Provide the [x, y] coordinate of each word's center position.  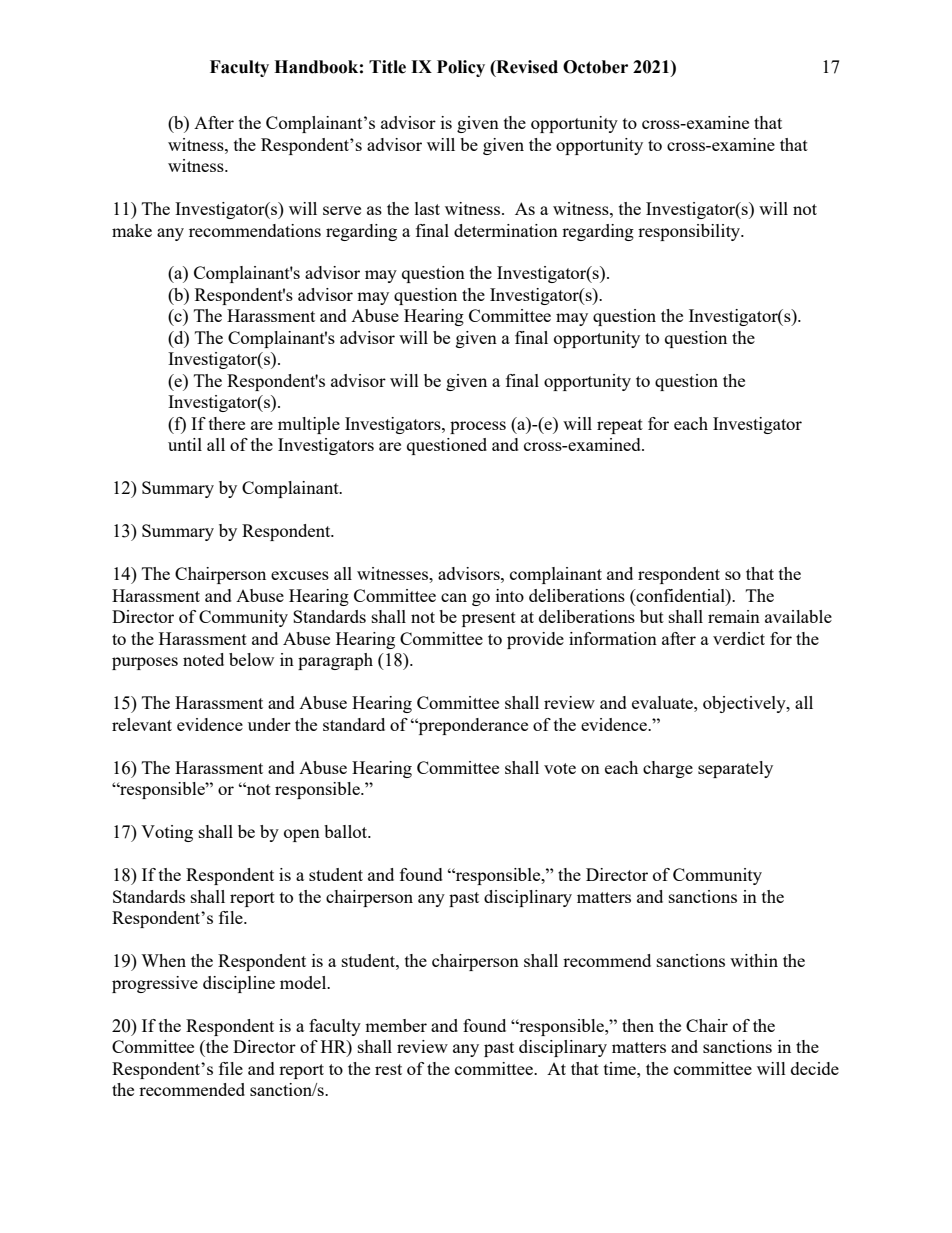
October [595, 67]
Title [387, 67]
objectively [745, 704]
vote [560, 768]
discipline [239, 984]
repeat [620, 426]
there [227, 423]
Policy [461, 68]
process [478, 427]
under [269, 724]
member [396, 1025]
